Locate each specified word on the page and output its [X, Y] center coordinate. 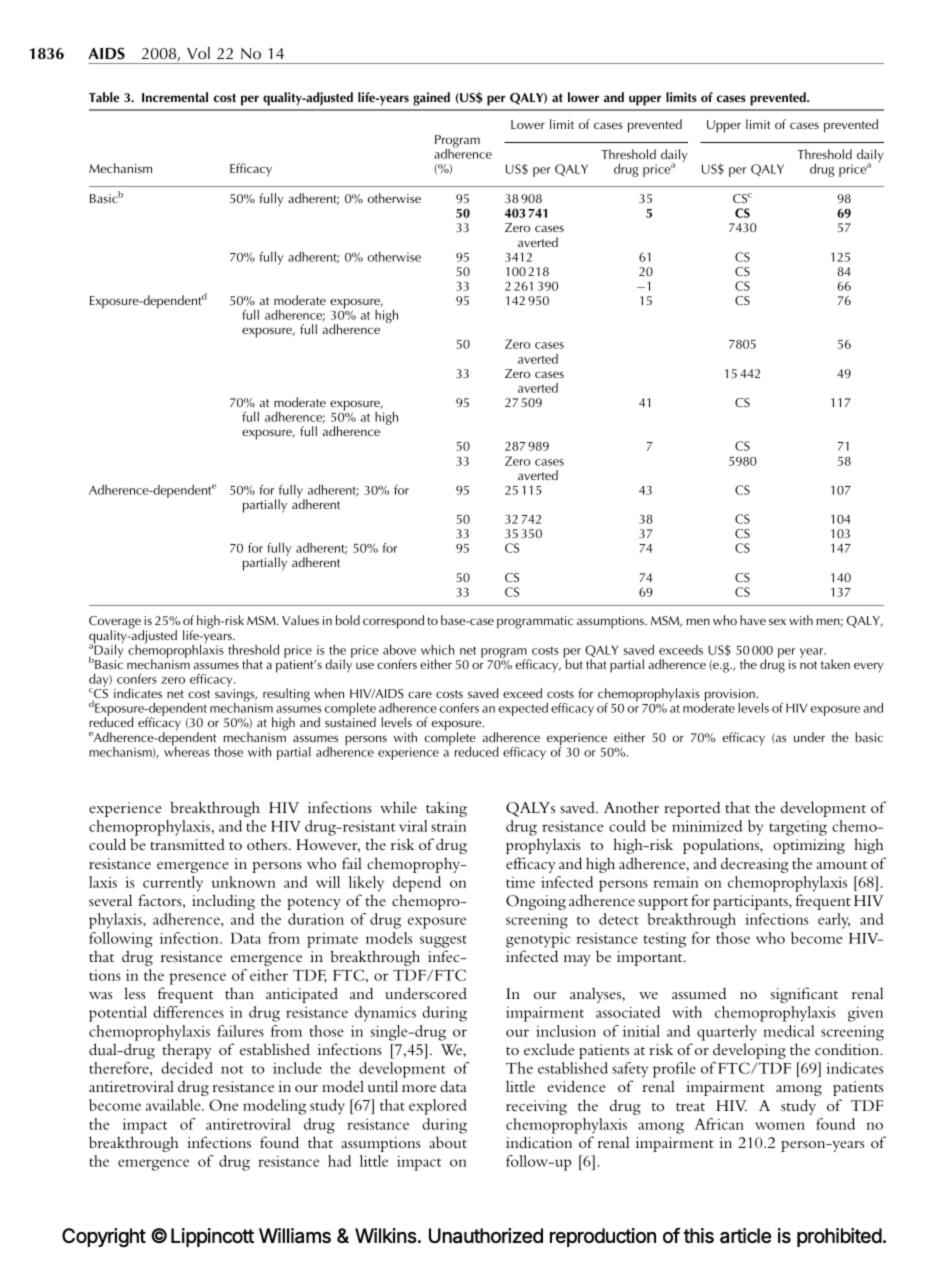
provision [731, 696]
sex [777, 621]
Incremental [175, 97]
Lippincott [212, 1237]
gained [431, 99]
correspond [393, 622]
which [437, 649]
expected [523, 709]
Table [104, 97]
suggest [443, 941]
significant [804, 995]
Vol [198, 53]
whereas [187, 750]
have [753, 620]
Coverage [115, 623]
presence [197, 979]
